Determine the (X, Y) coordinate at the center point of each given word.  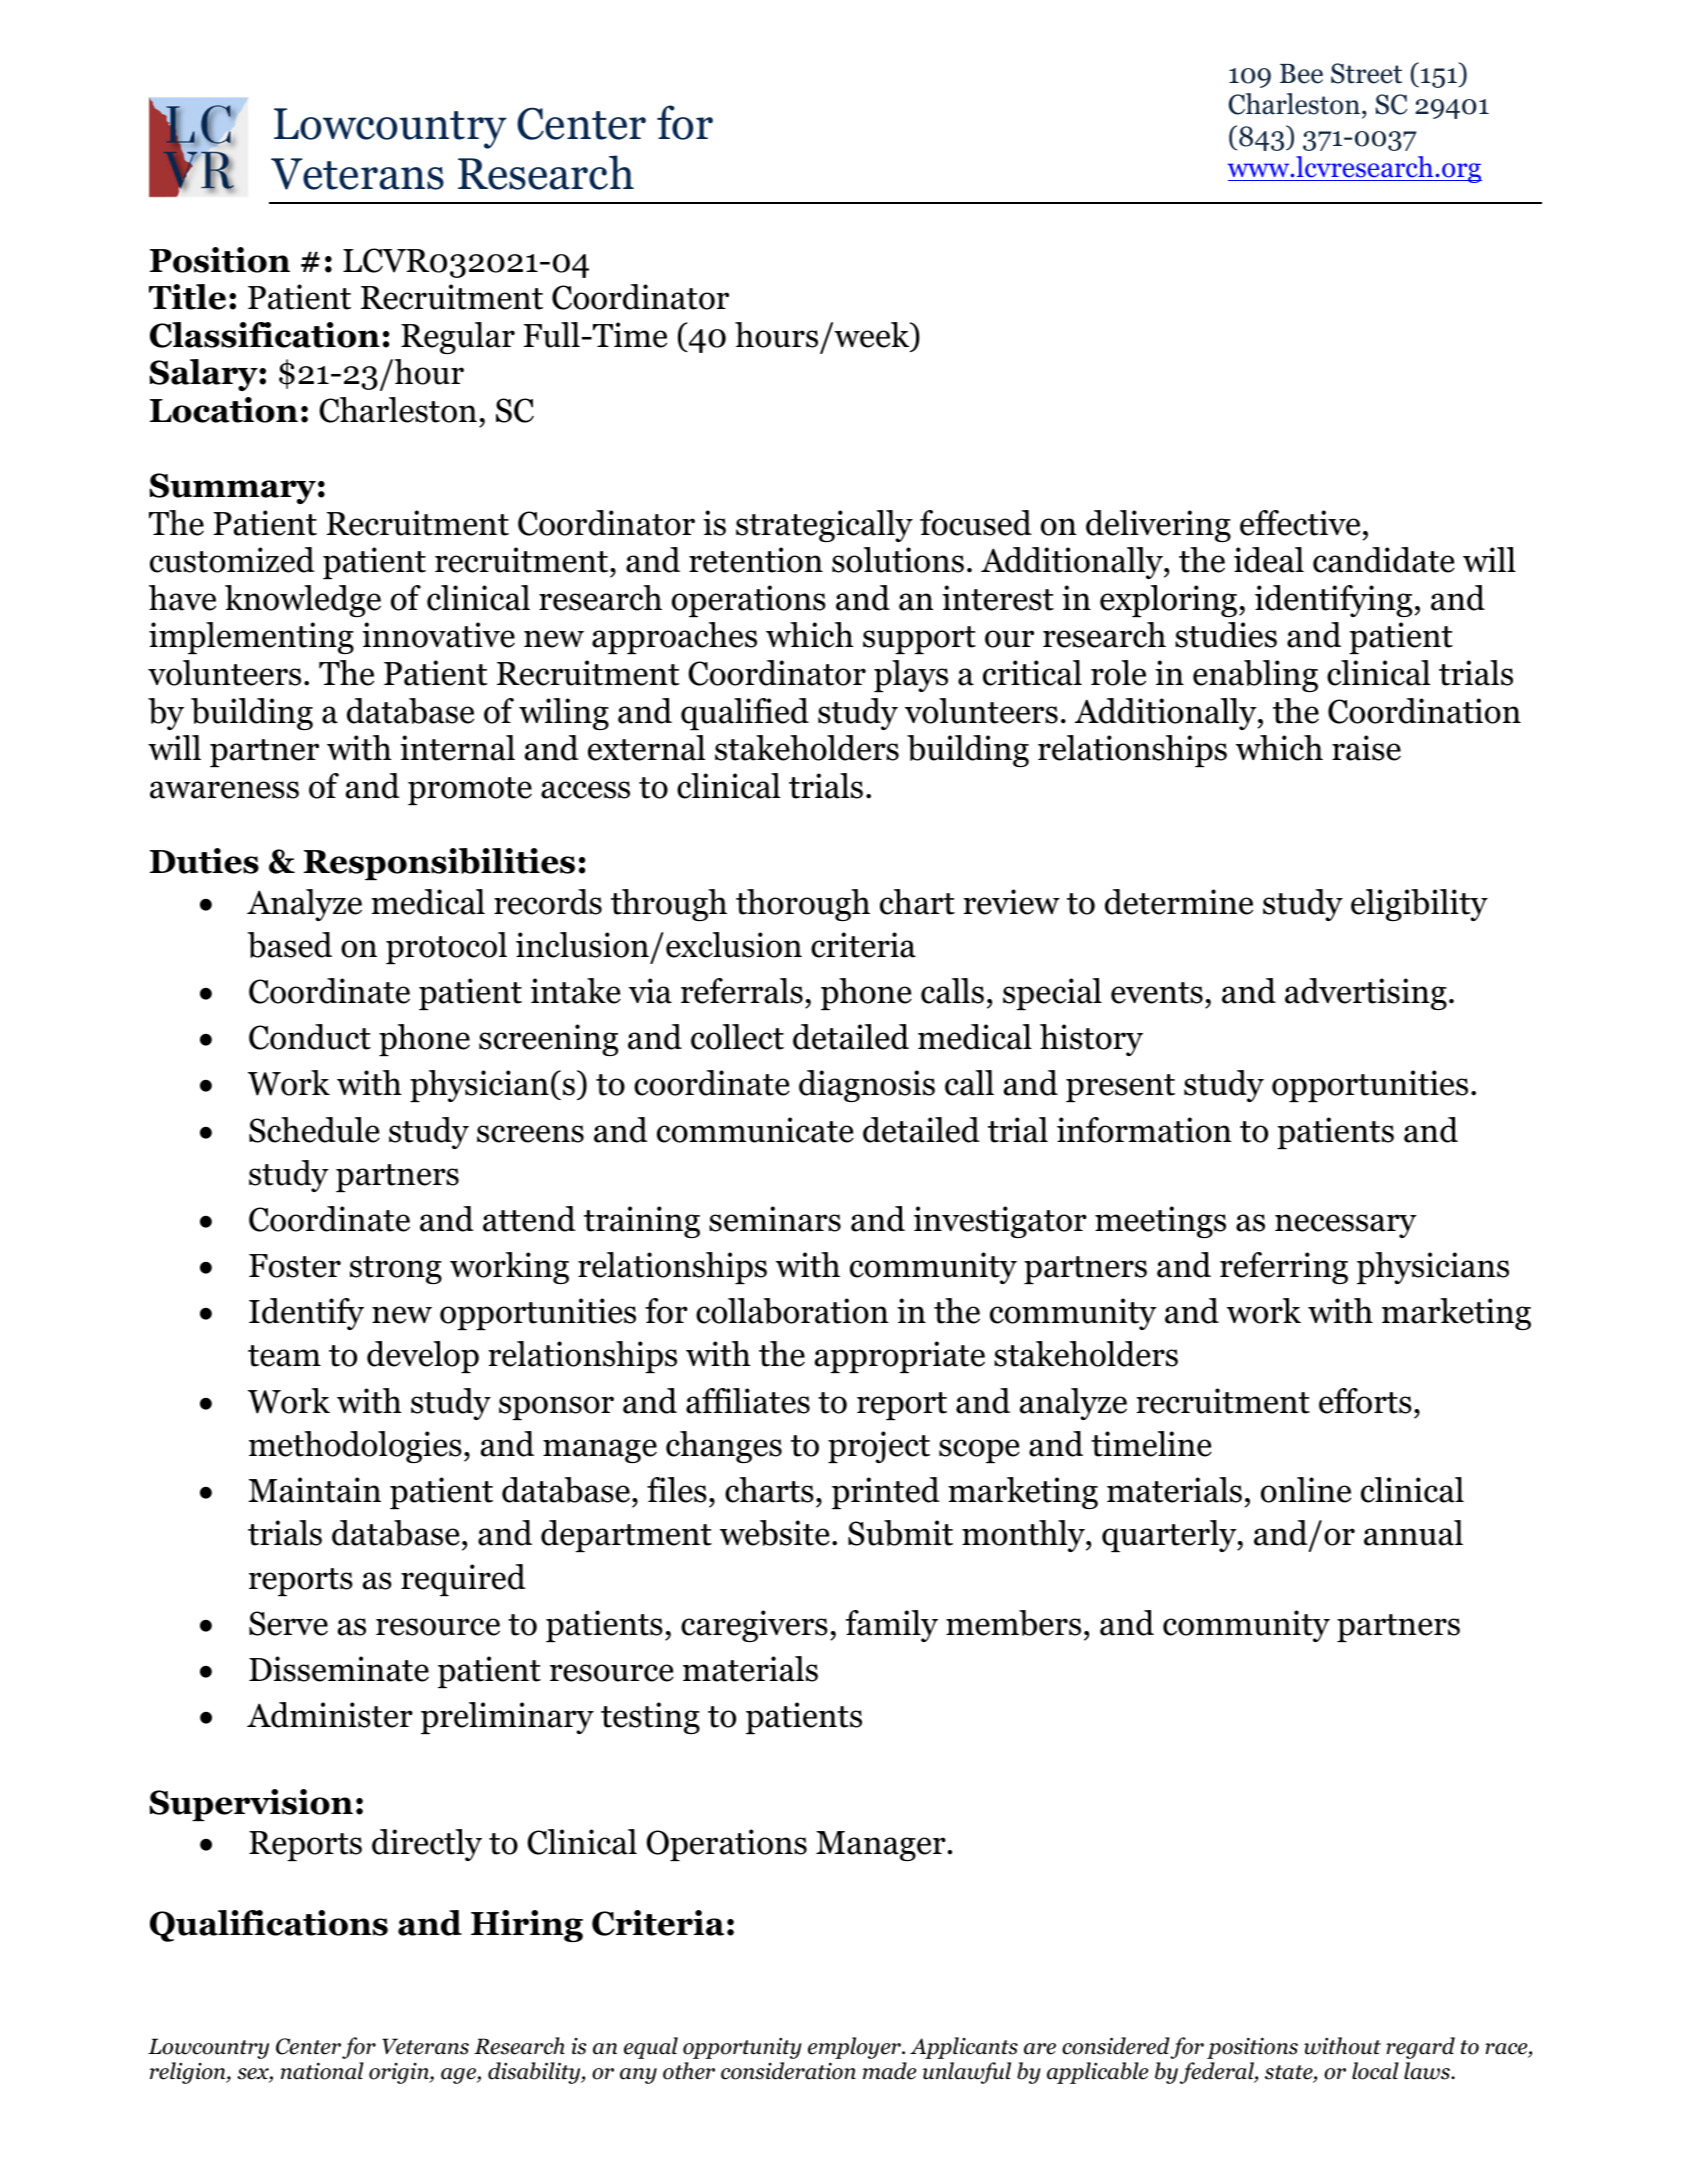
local (1375, 2071)
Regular (458, 338)
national (322, 2071)
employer (855, 2048)
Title (187, 297)
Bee (1301, 74)
